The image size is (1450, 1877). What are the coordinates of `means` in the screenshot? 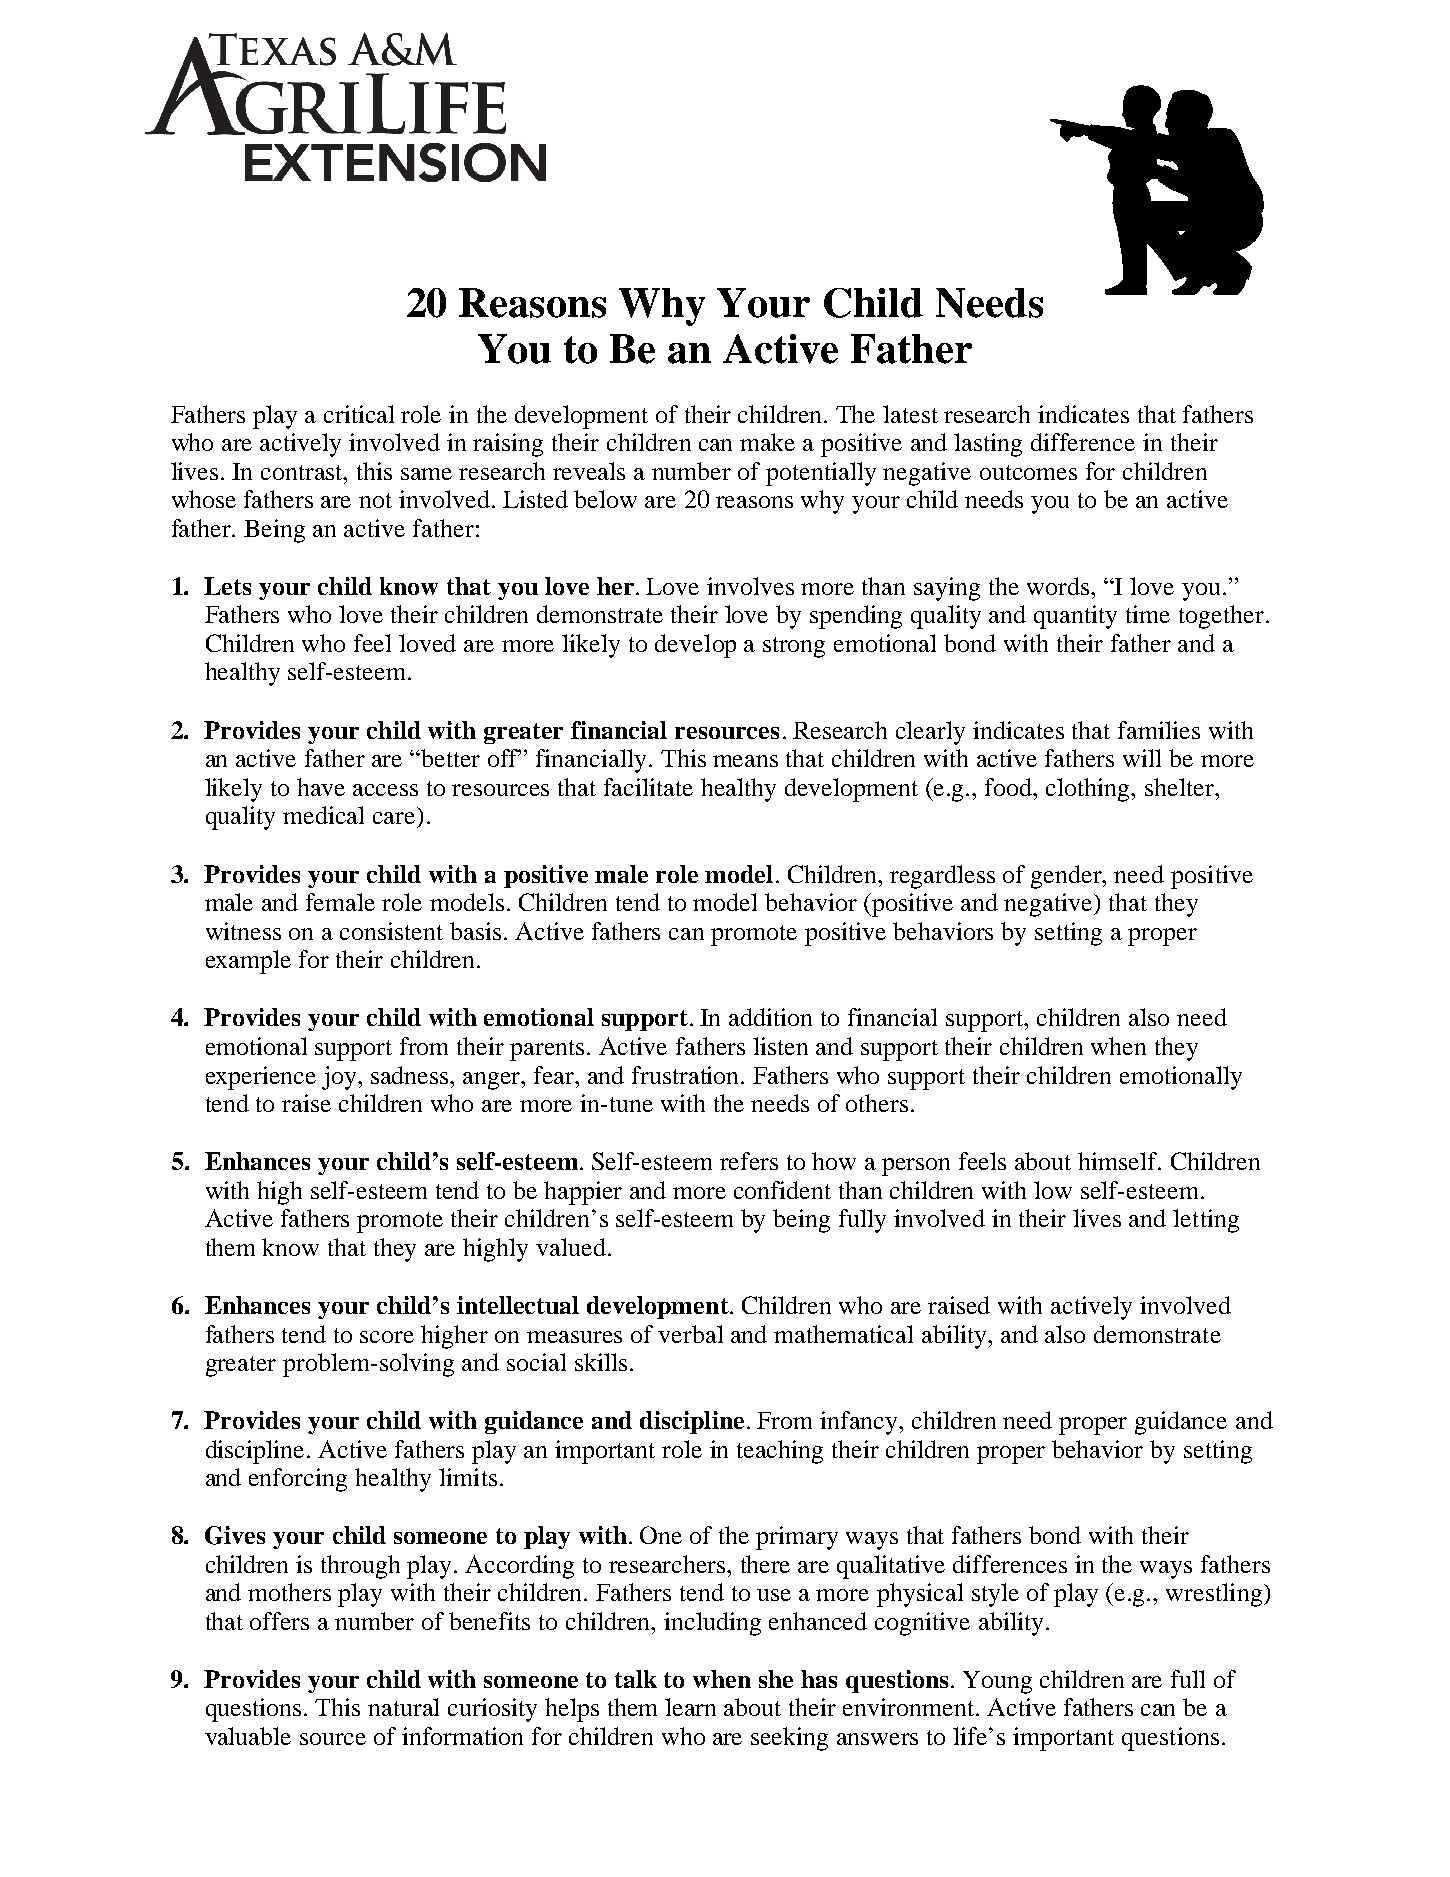 It's located at (745, 761).
